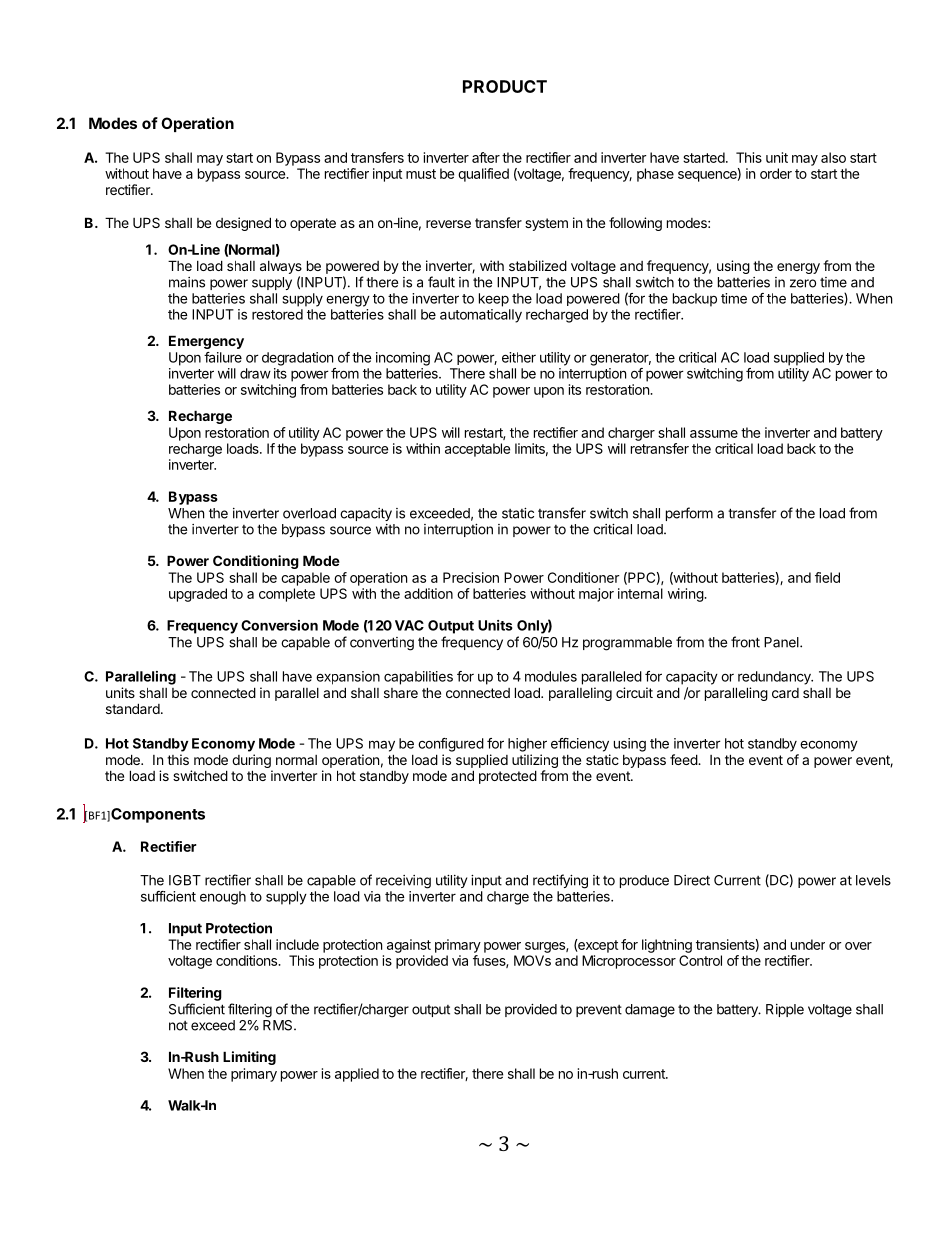 This image has width=952, height=1233. What do you see at coordinates (551, 676) in the image?
I see `modules` at bounding box center [551, 676].
